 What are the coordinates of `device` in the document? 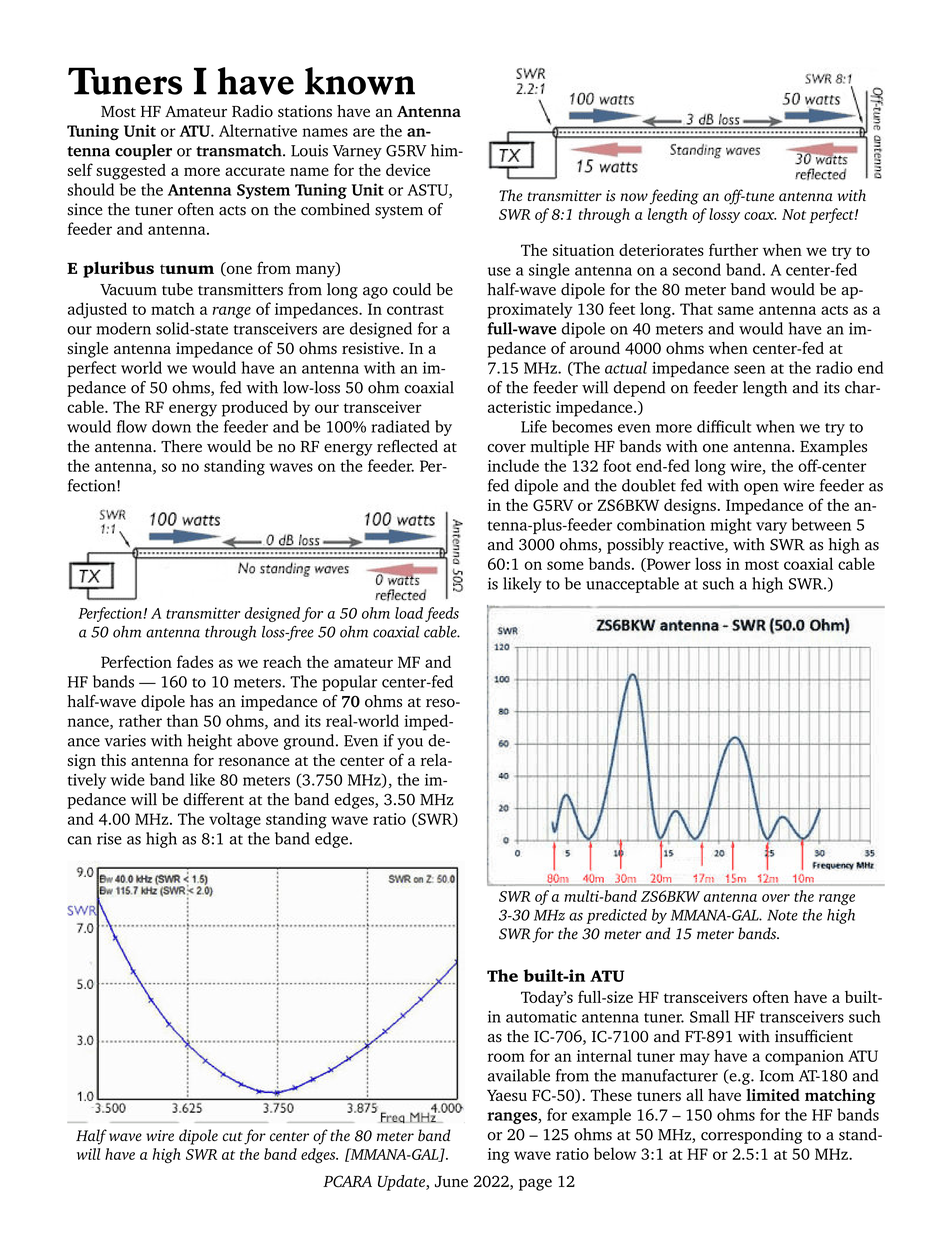 It's located at (408, 169).
